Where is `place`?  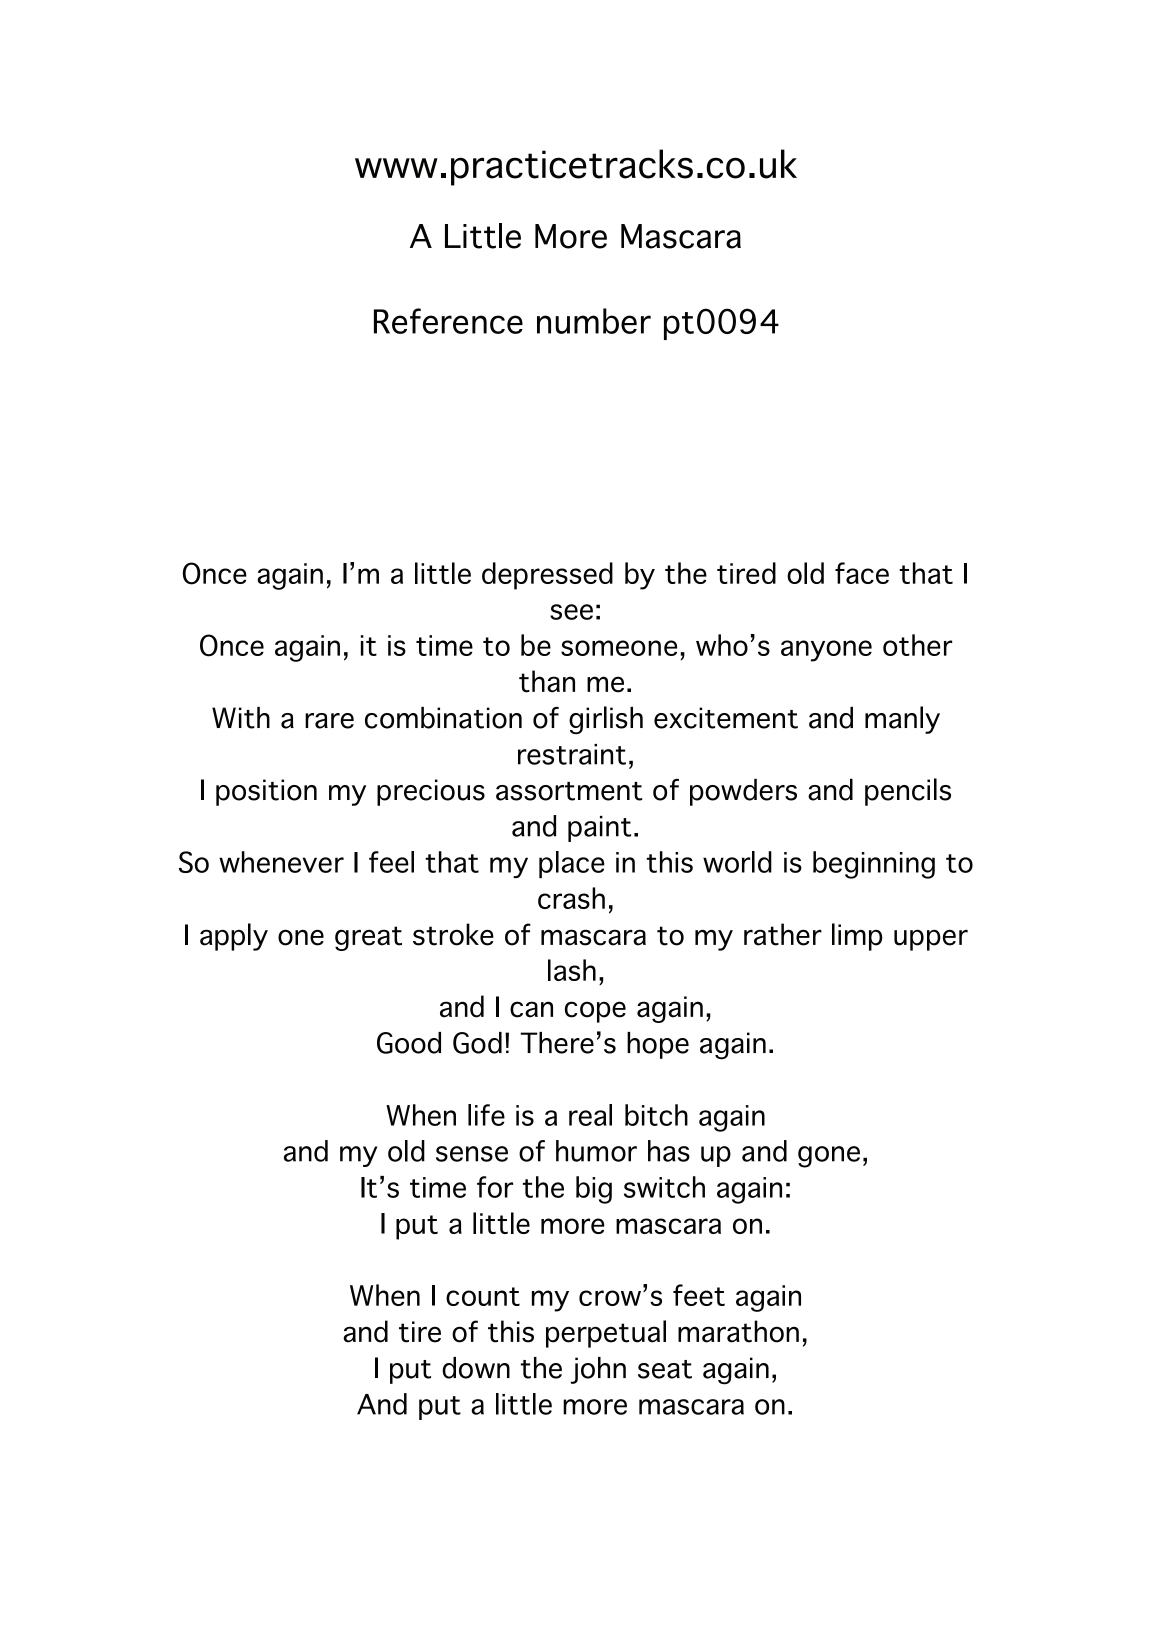
place is located at coordinates (572, 864).
